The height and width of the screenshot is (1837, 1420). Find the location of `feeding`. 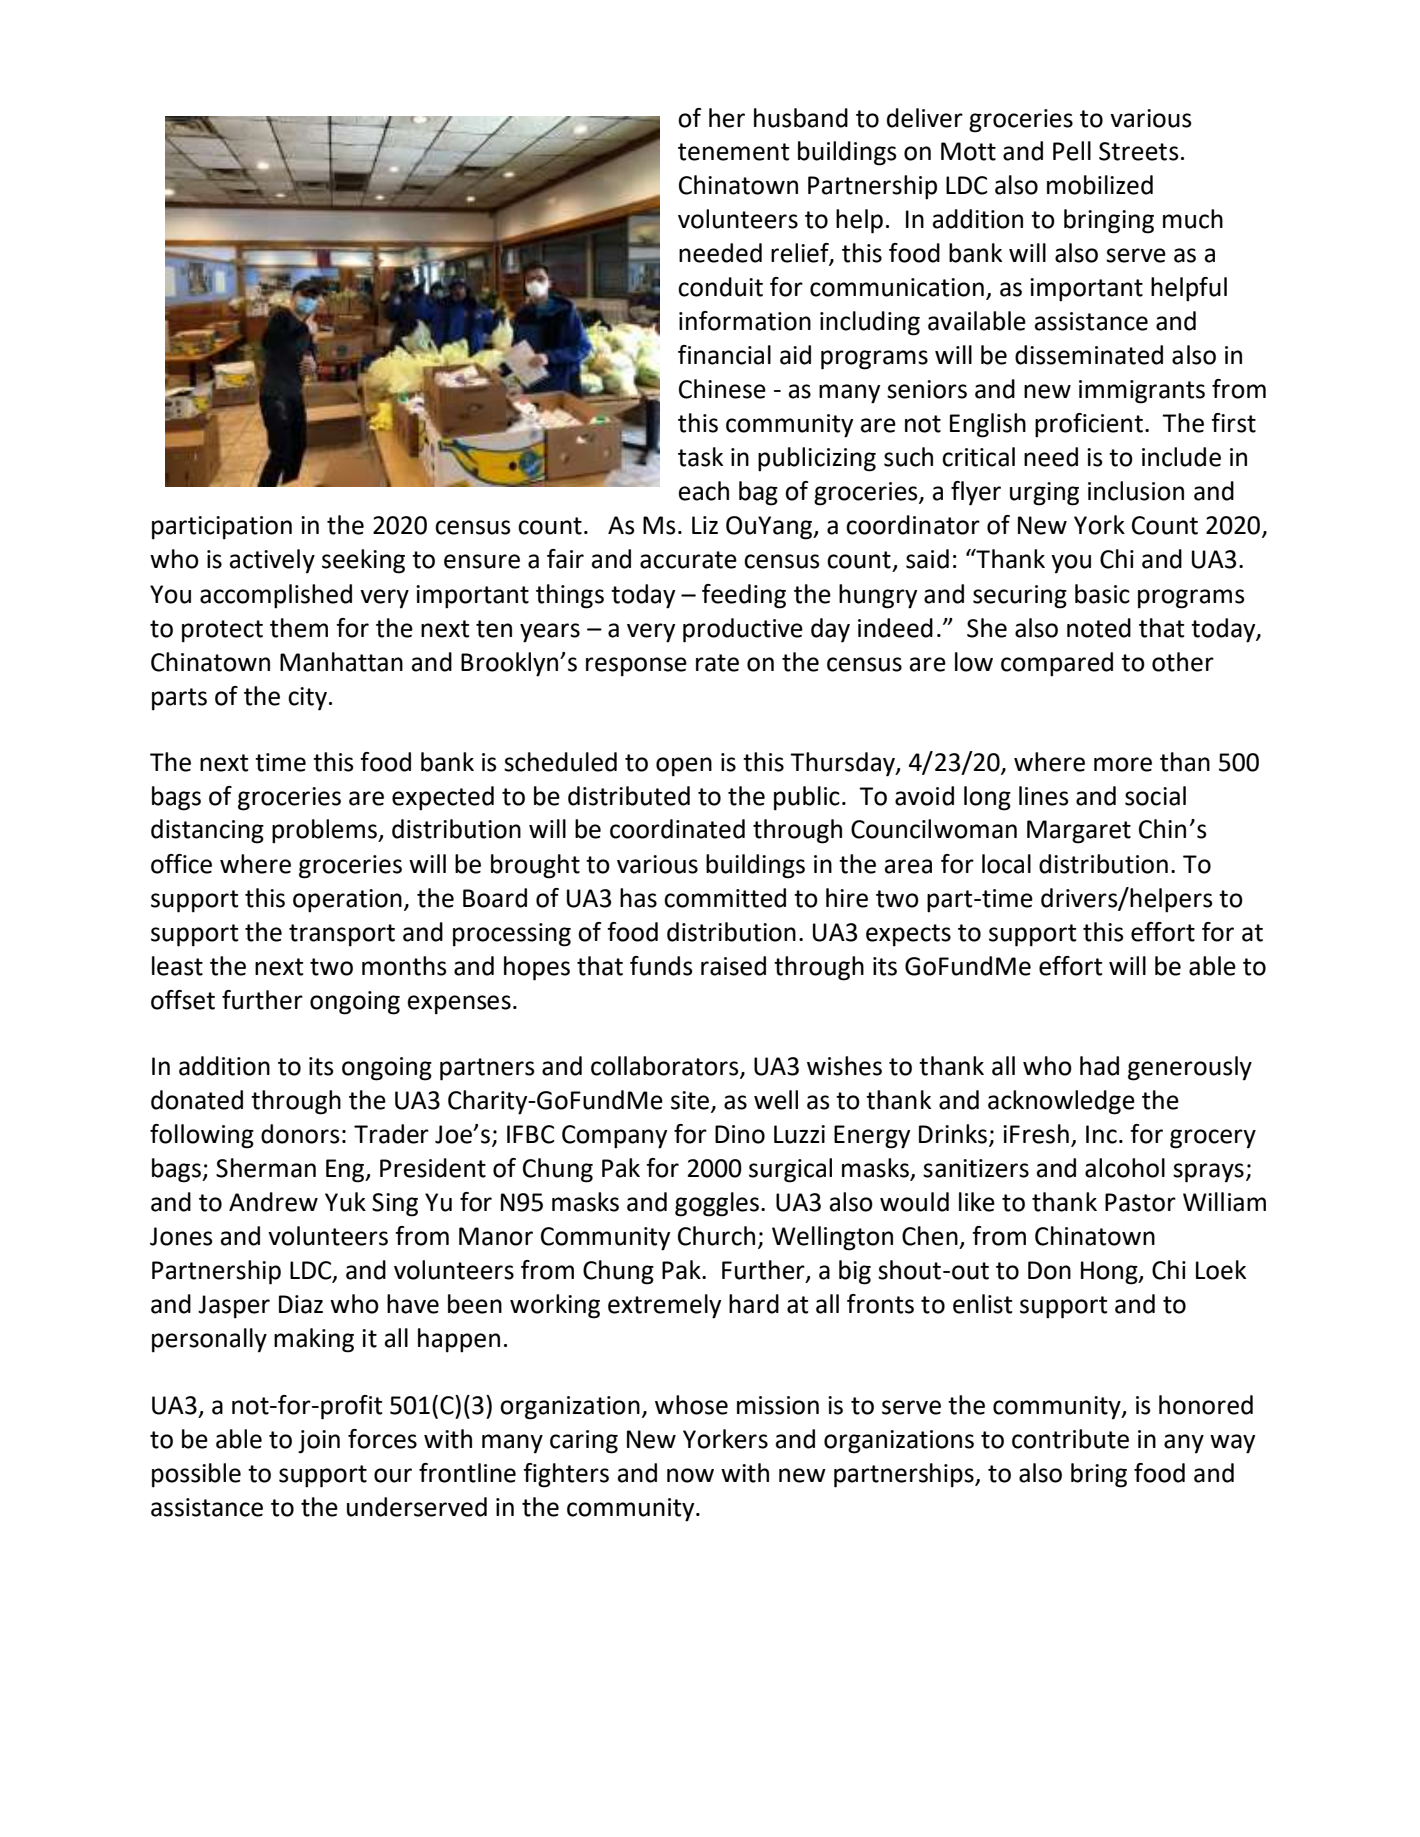

feeding is located at coordinates (744, 596).
